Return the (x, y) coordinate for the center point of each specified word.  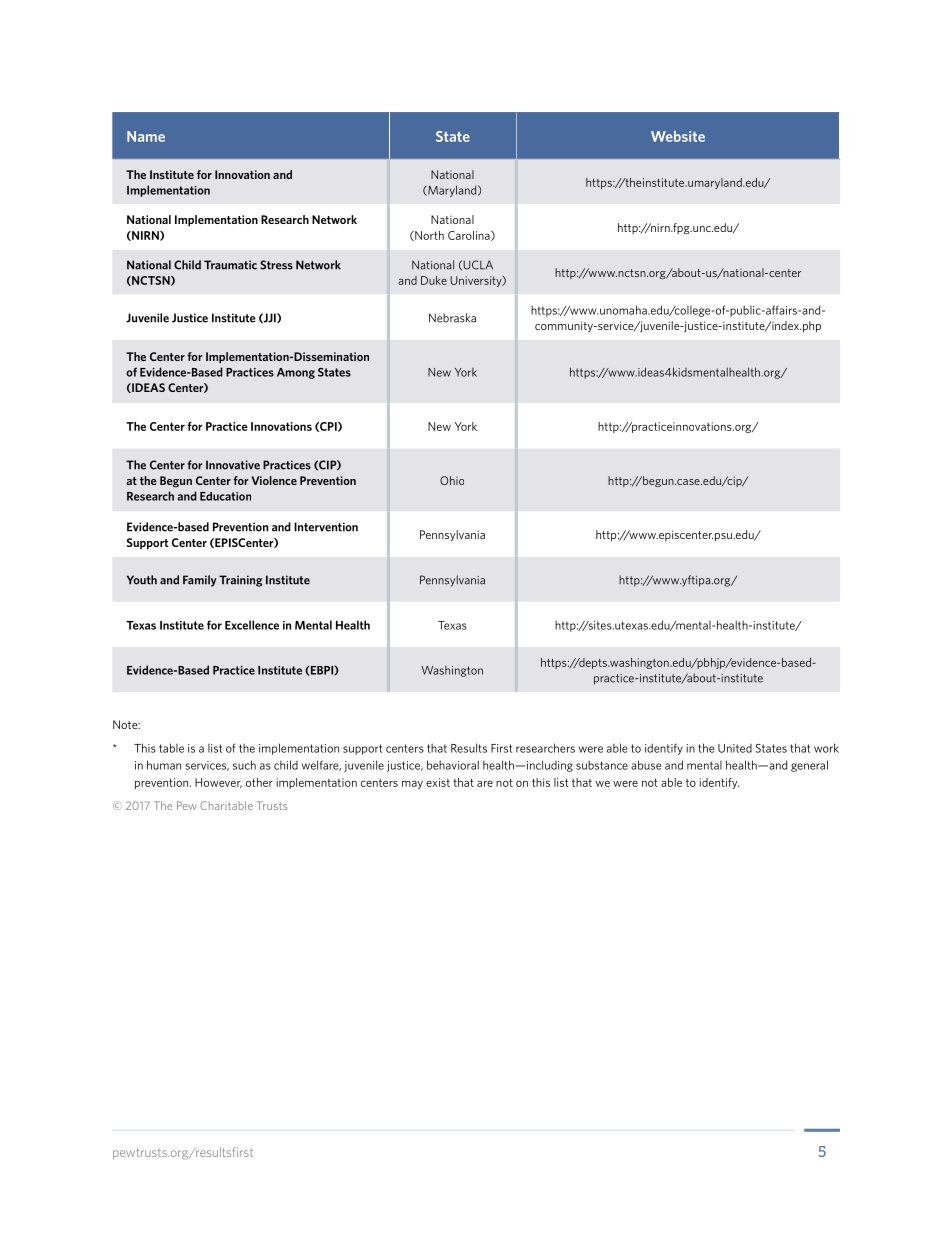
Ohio (452, 480)
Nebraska (452, 318)
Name (146, 136)
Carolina (470, 236)
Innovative (233, 465)
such (244, 765)
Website (678, 136)
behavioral (453, 765)
